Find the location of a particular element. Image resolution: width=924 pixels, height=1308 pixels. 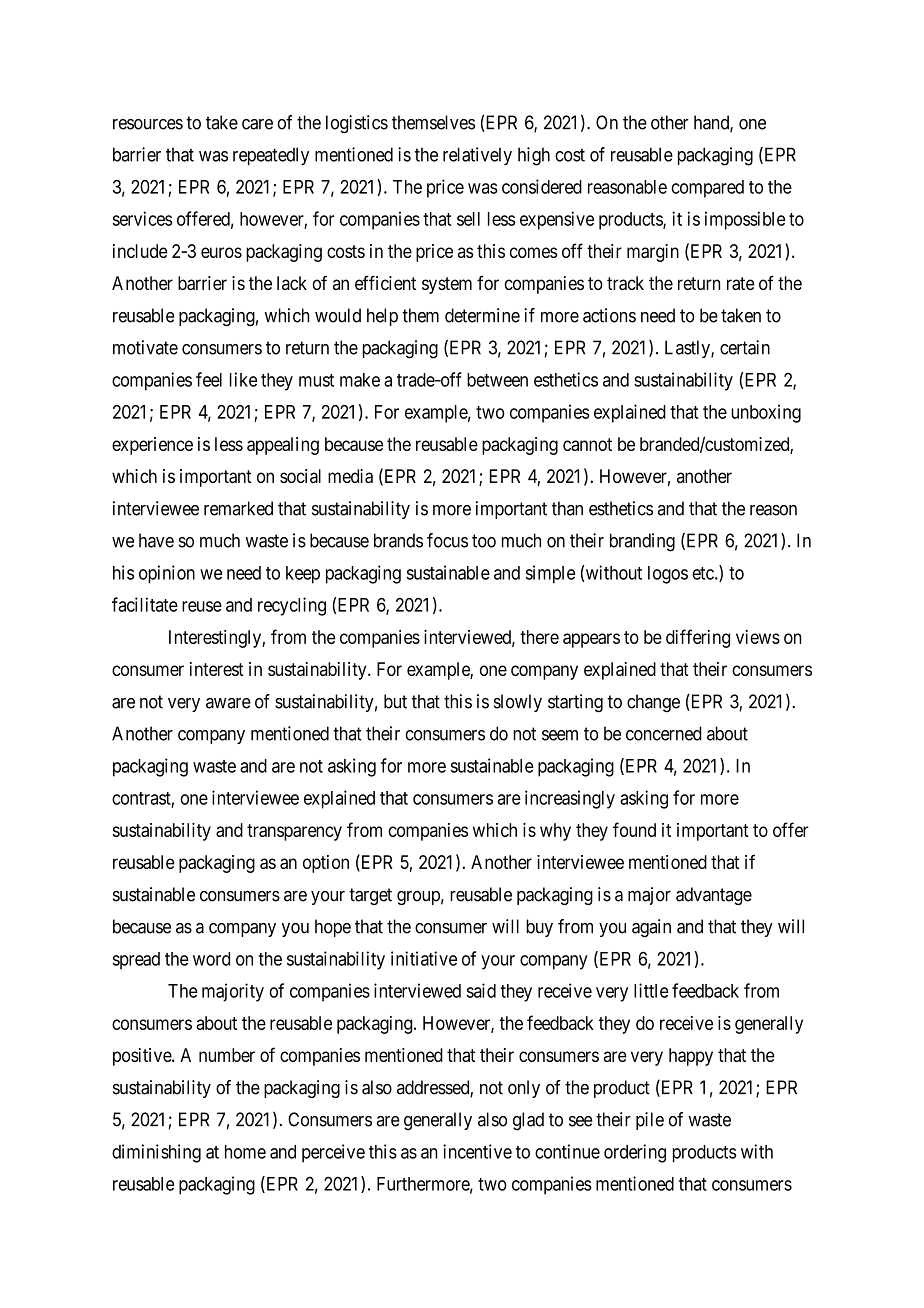

advantage is located at coordinates (714, 896).
